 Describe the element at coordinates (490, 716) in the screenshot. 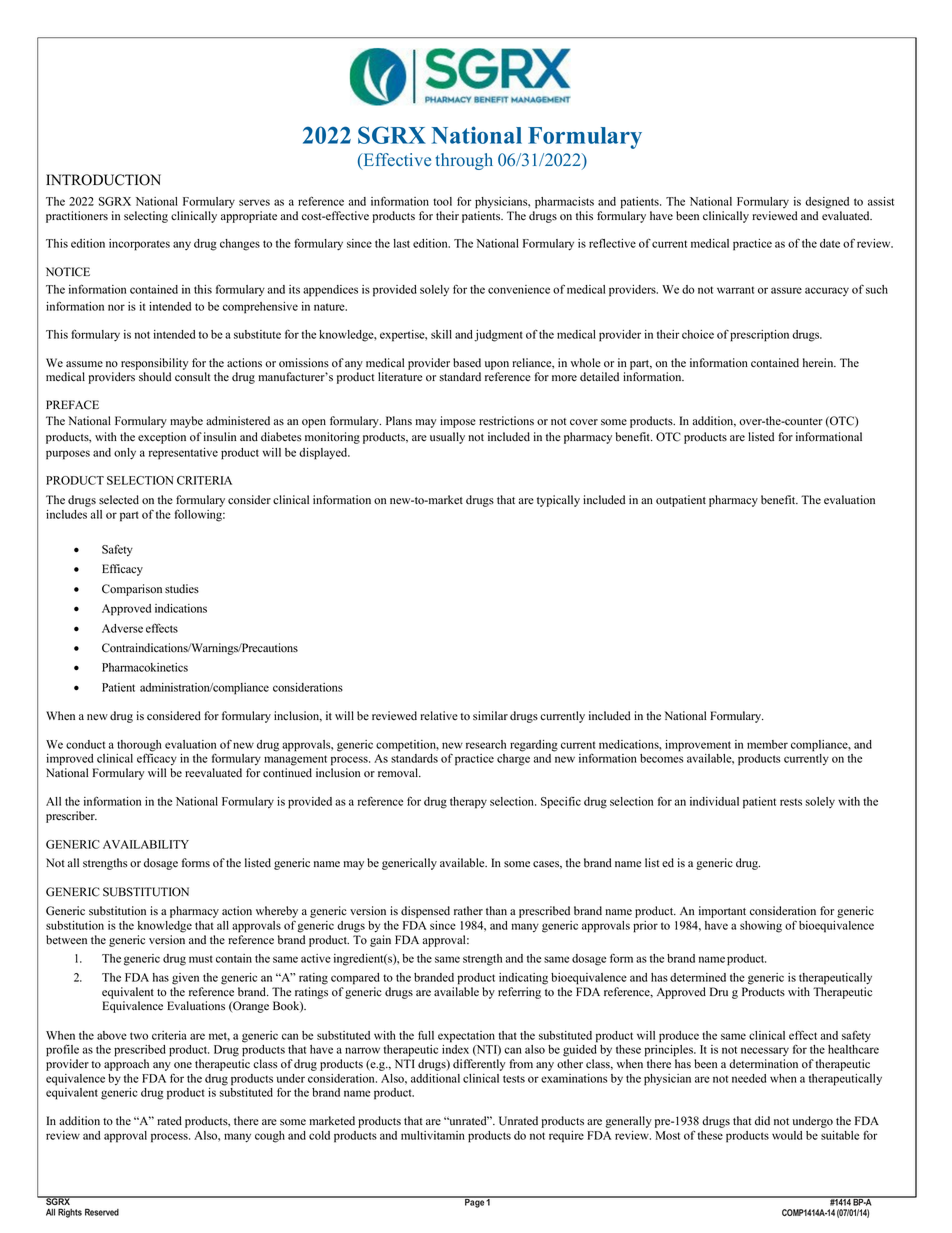

I see `similar` at that location.
